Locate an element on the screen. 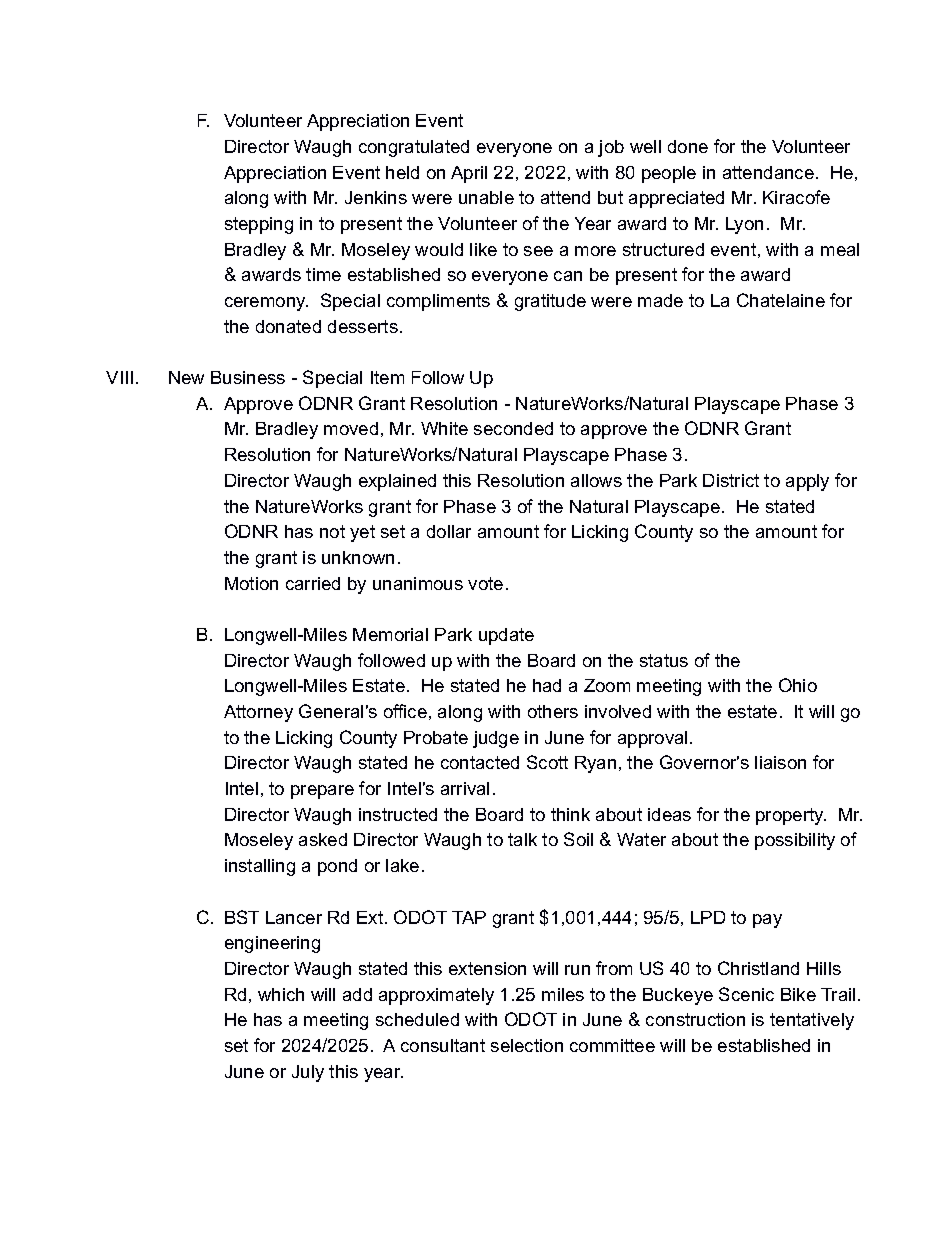 This screenshot has height=1233, width=952. possibility is located at coordinates (795, 841).
